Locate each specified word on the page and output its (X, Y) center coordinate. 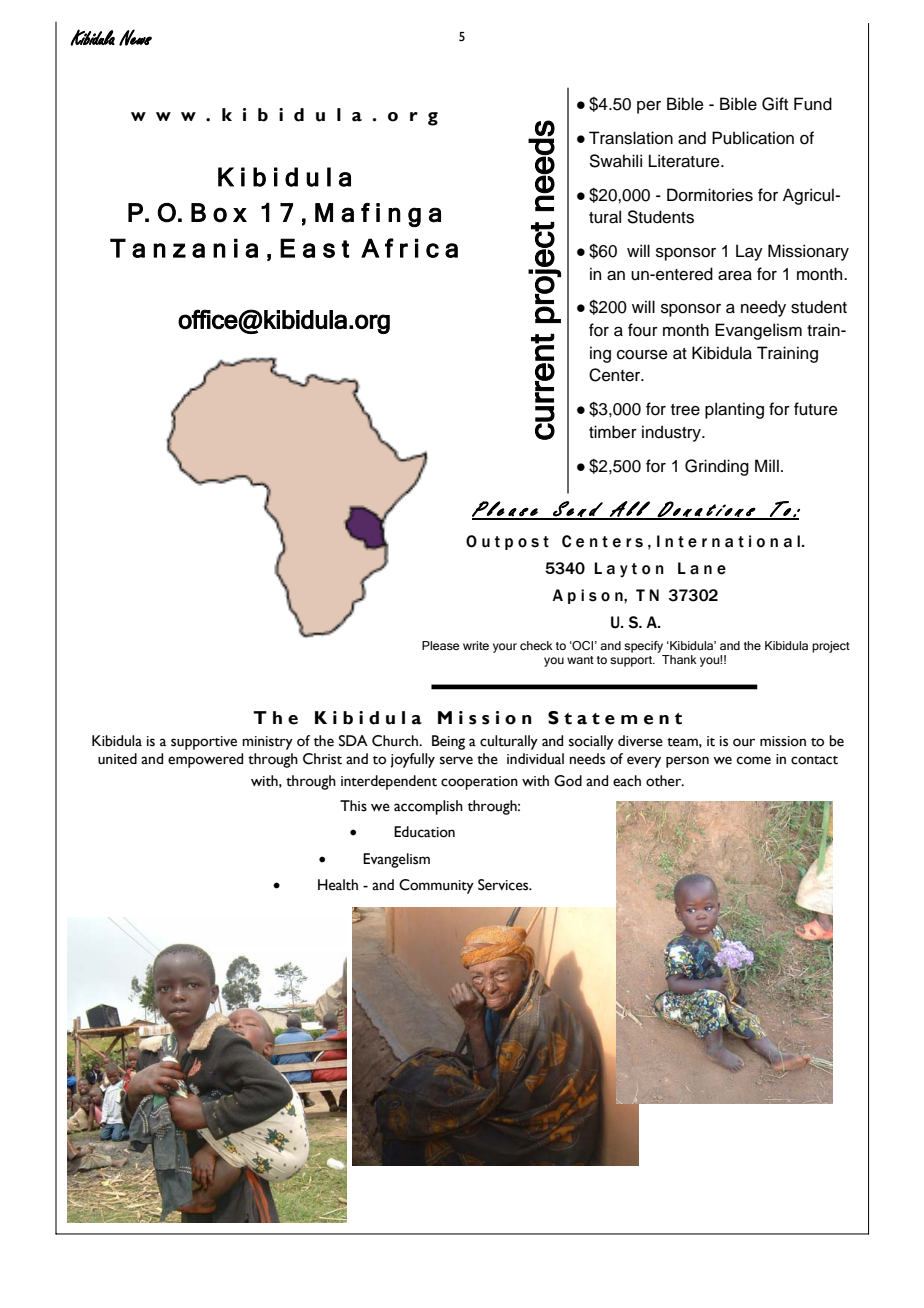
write (476, 645)
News (135, 37)
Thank (679, 659)
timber (613, 432)
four (643, 330)
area (735, 276)
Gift (775, 104)
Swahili (616, 161)
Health (338, 885)
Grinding (717, 467)
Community (436, 886)
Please (441, 645)
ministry (267, 743)
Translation (631, 138)
